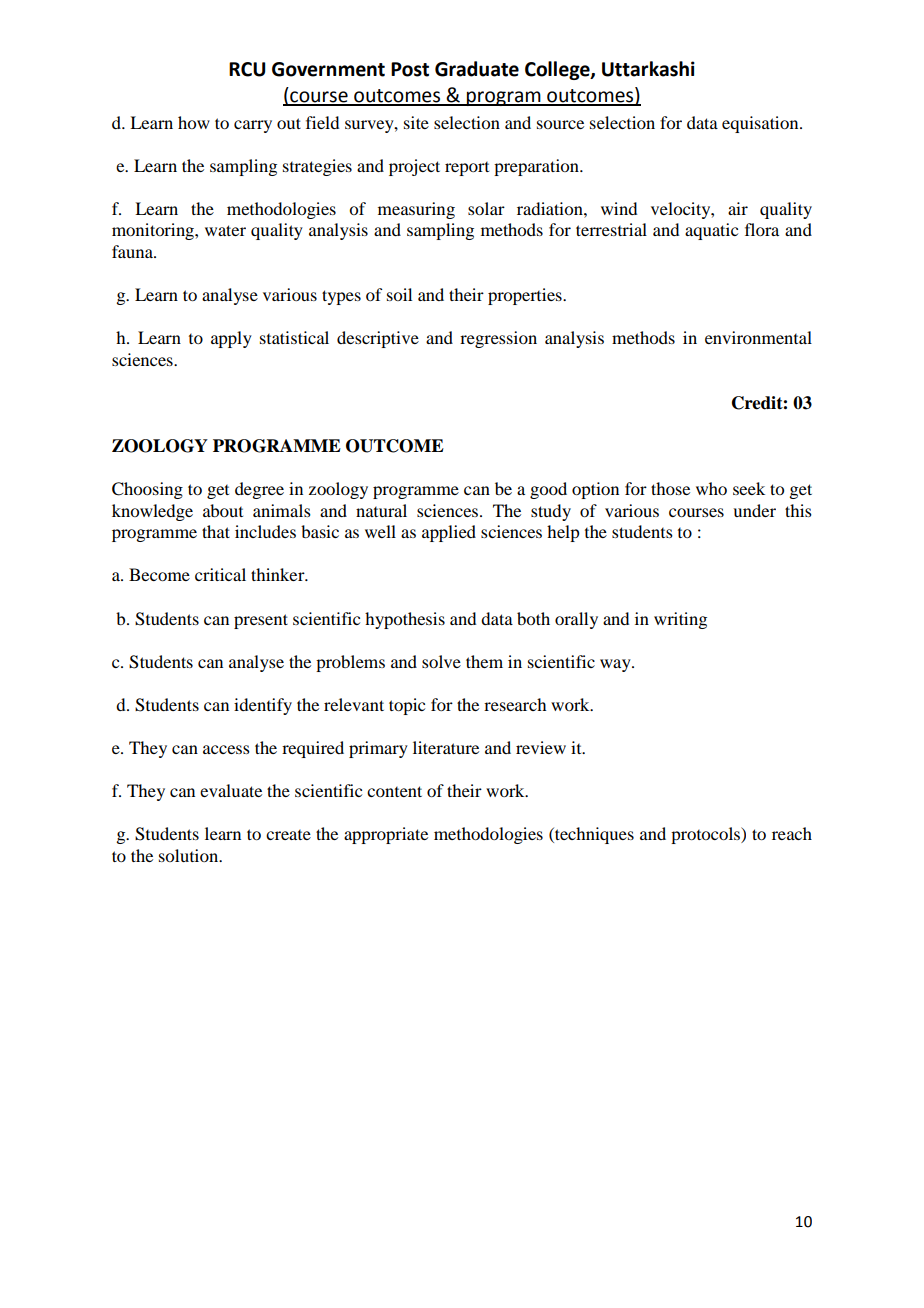 The height and width of the screenshot is (1308, 924). Describe the element at coordinates (231, 339) in the screenshot. I see `apply` at that location.
